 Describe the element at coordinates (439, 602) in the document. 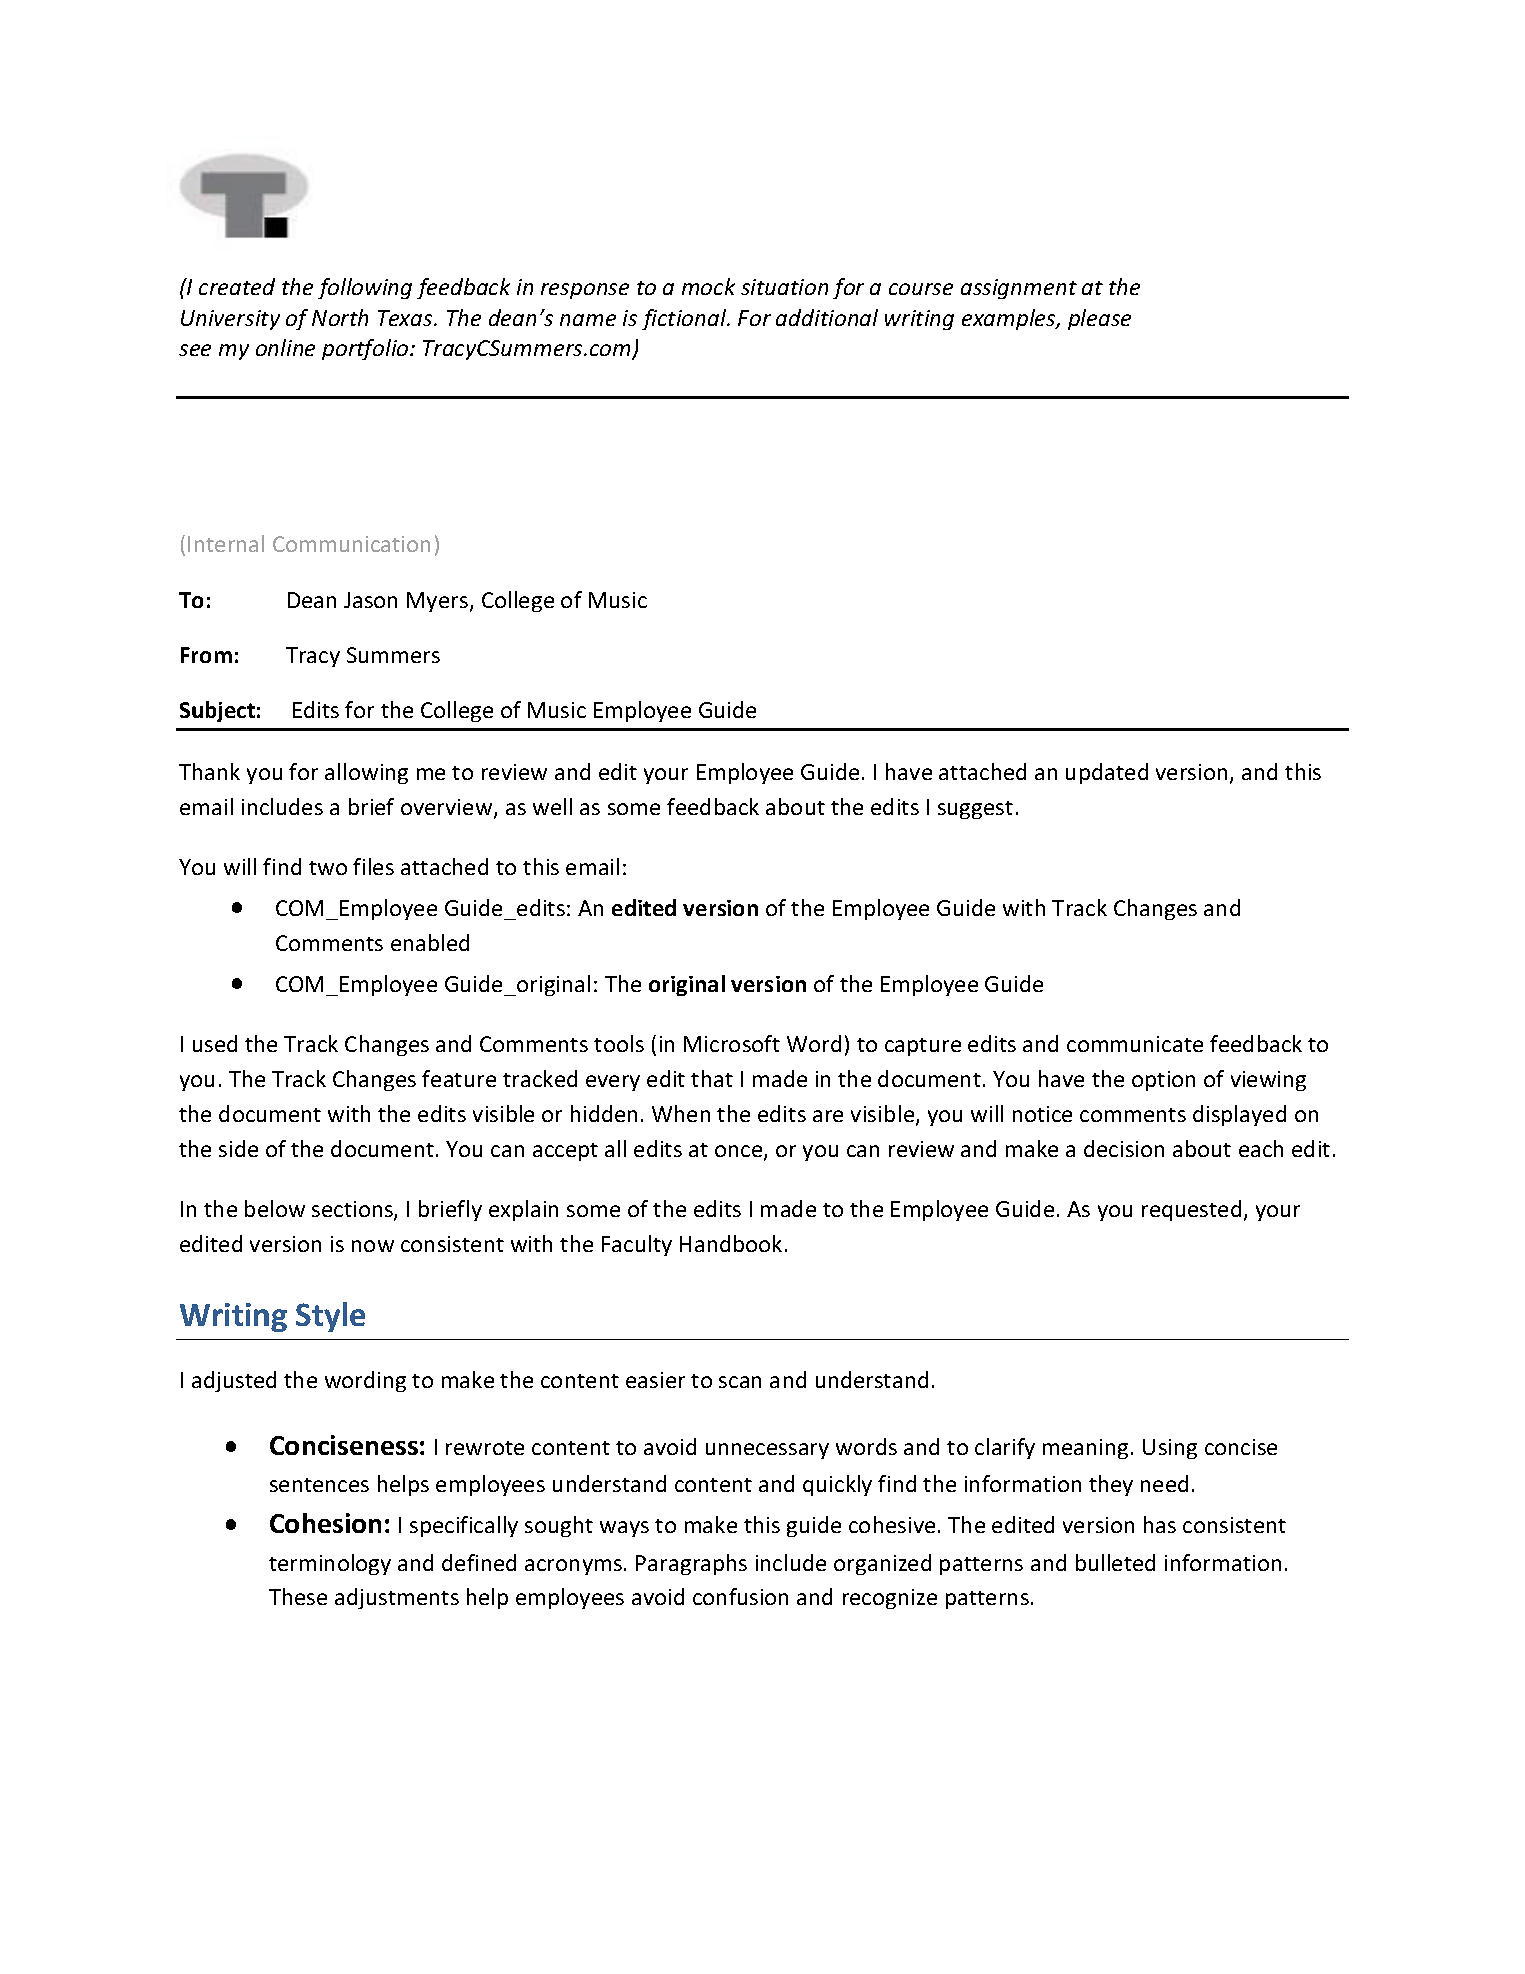

I see `Myers` at that location.
